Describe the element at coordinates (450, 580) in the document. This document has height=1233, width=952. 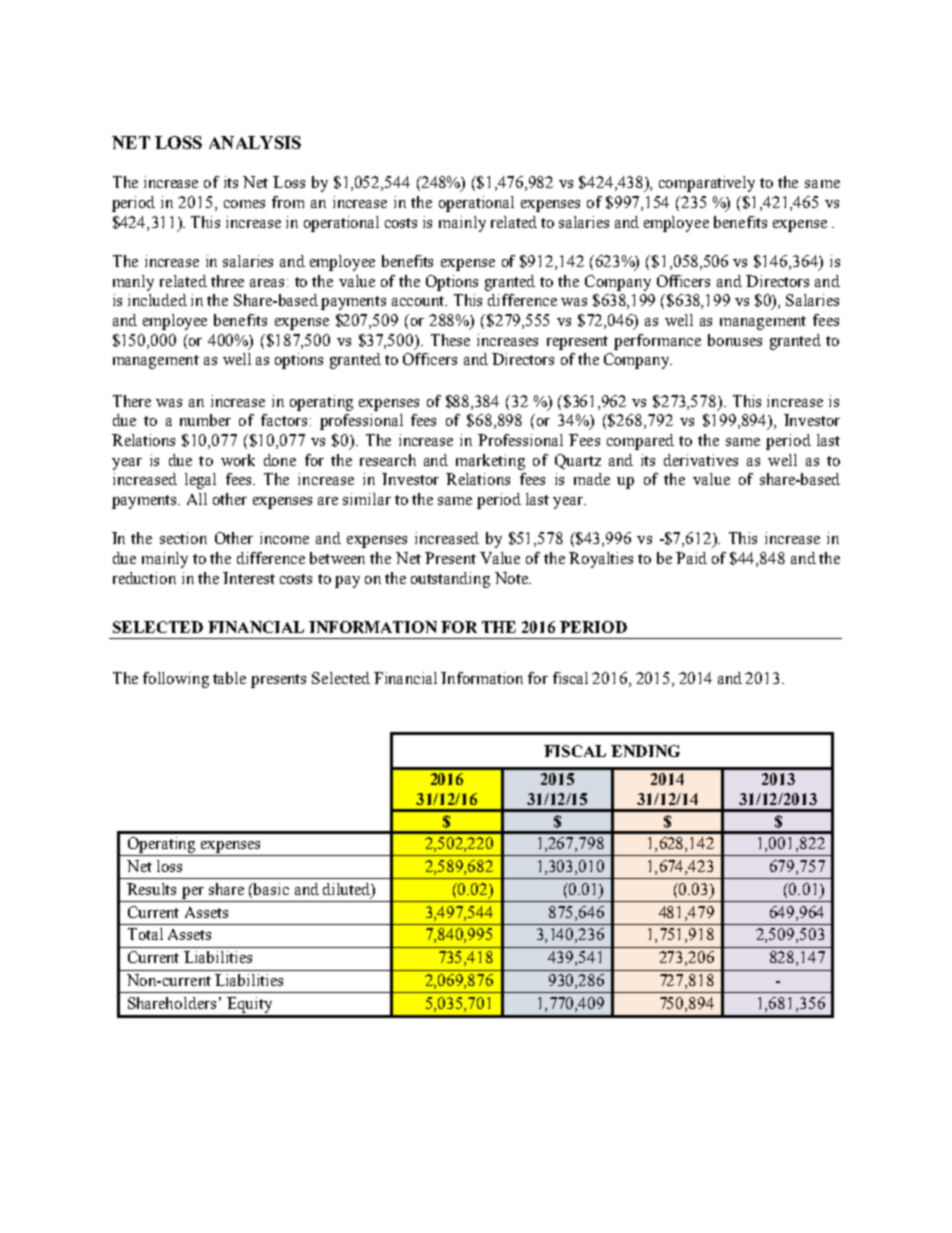
I see `outstanding` at that location.
